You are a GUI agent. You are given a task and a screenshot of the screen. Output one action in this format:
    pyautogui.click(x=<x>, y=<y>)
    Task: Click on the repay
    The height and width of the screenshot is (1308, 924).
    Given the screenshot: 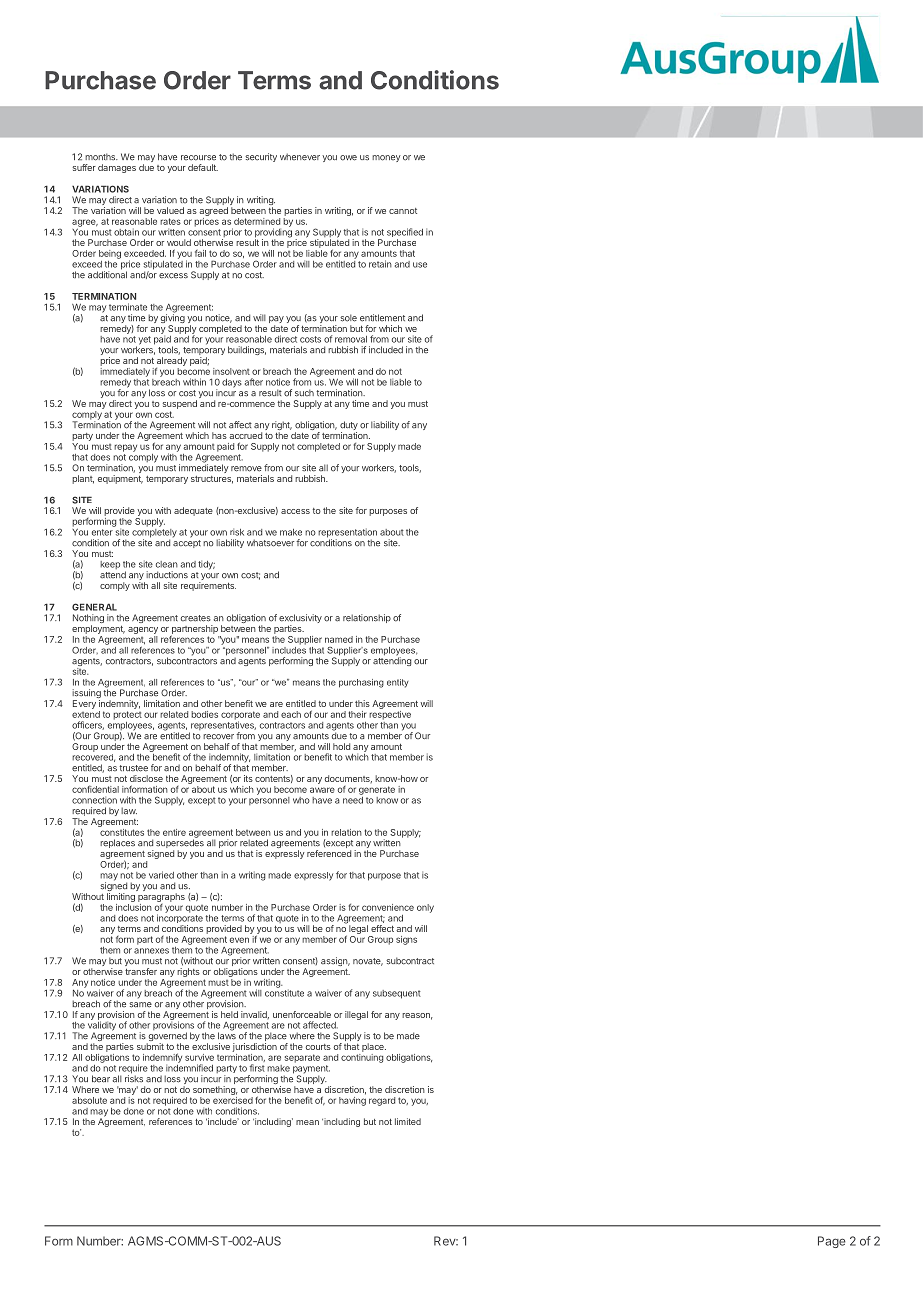 What is the action you would take?
    pyautogui.click(x=125, y=448)
